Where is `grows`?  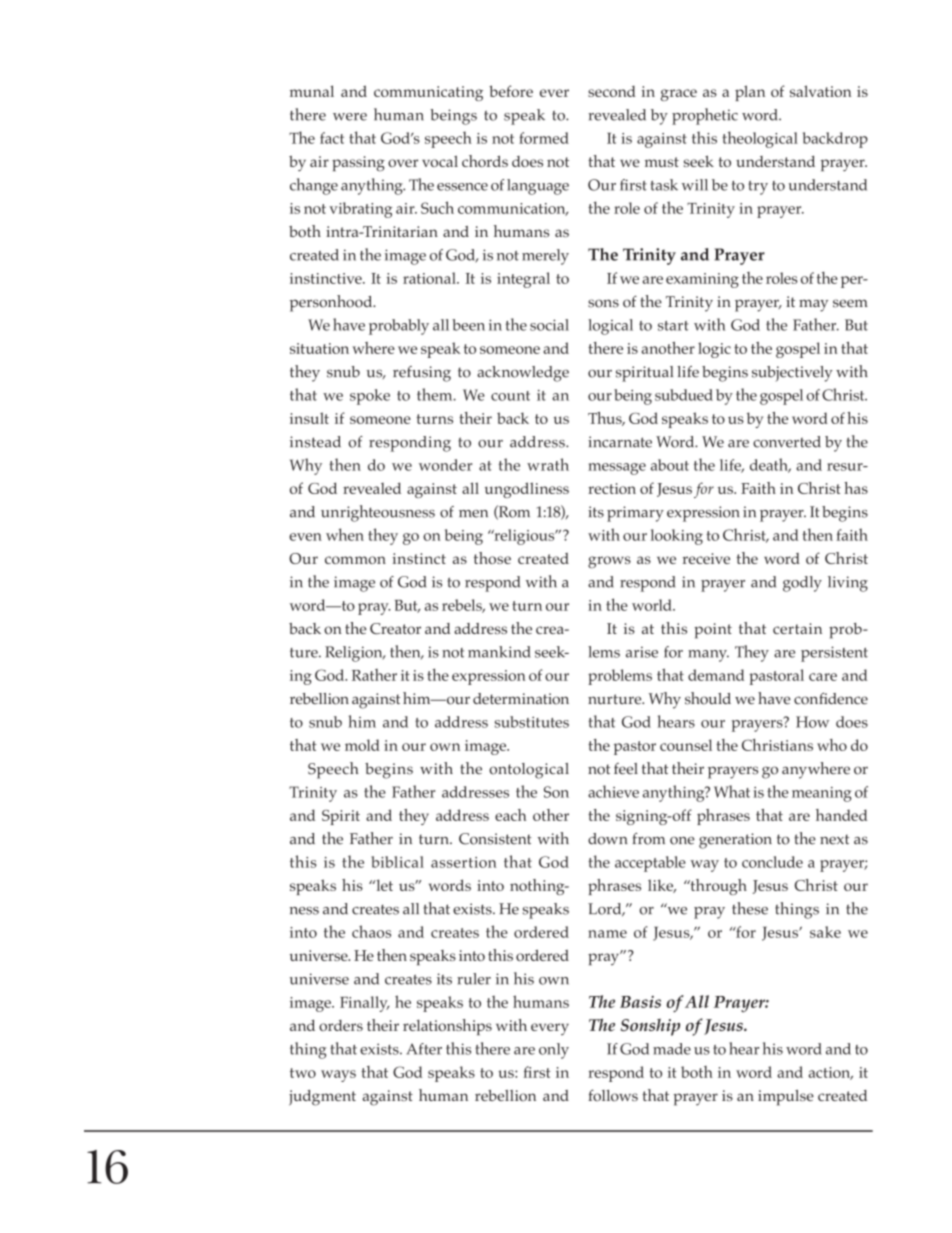
grows is located at coordinates (609, 562).
